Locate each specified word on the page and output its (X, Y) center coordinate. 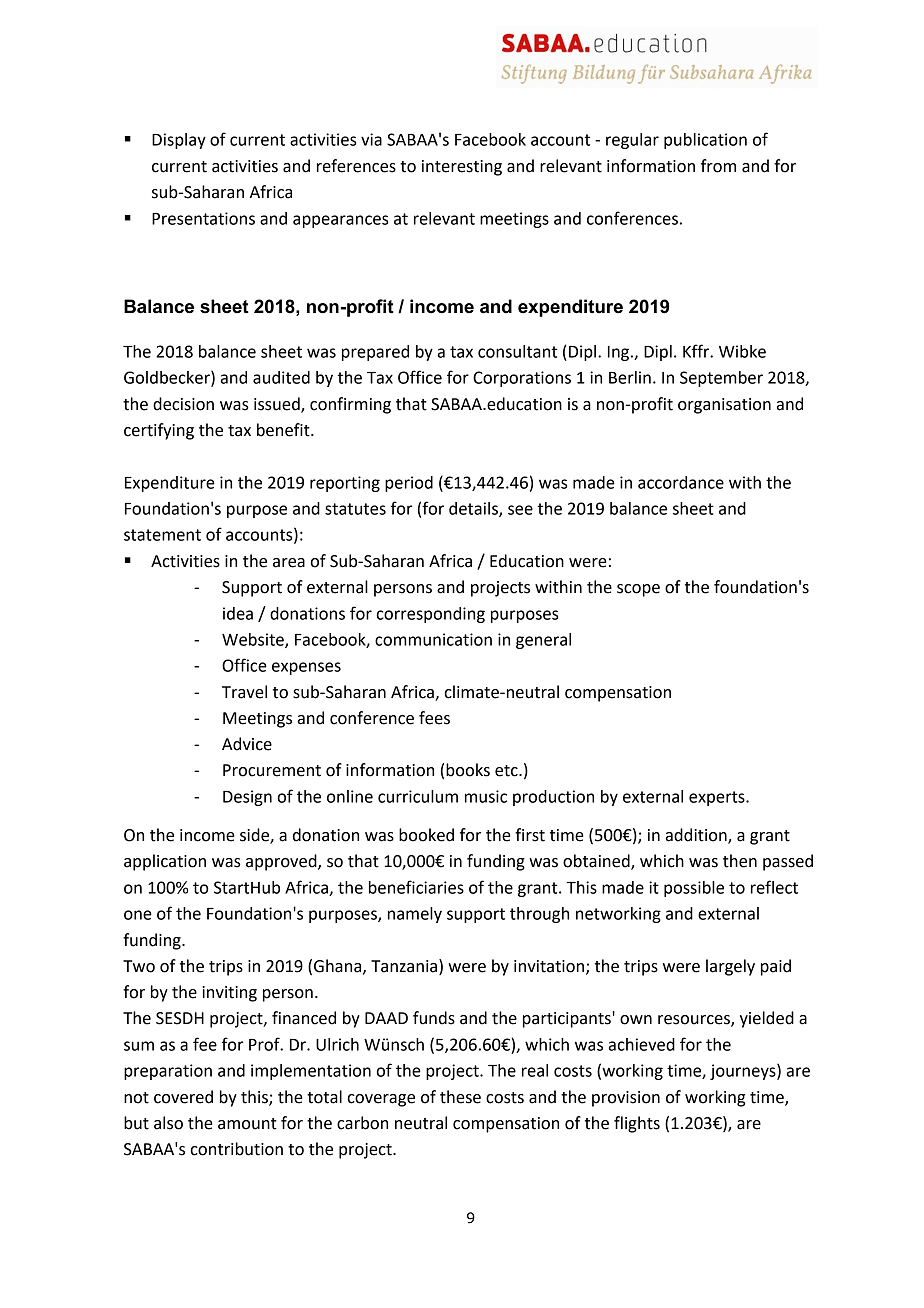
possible (694, 889)
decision (183, 404)
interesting (462, 168)
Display (179, 141)
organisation (724, 406)
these (460, 1097)
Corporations (522, 379)
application (165, 862)
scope (638, 590)
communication (433, 639)
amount (247, 1124)
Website (254, 640)
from (718, 166)
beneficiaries (416, 887)
